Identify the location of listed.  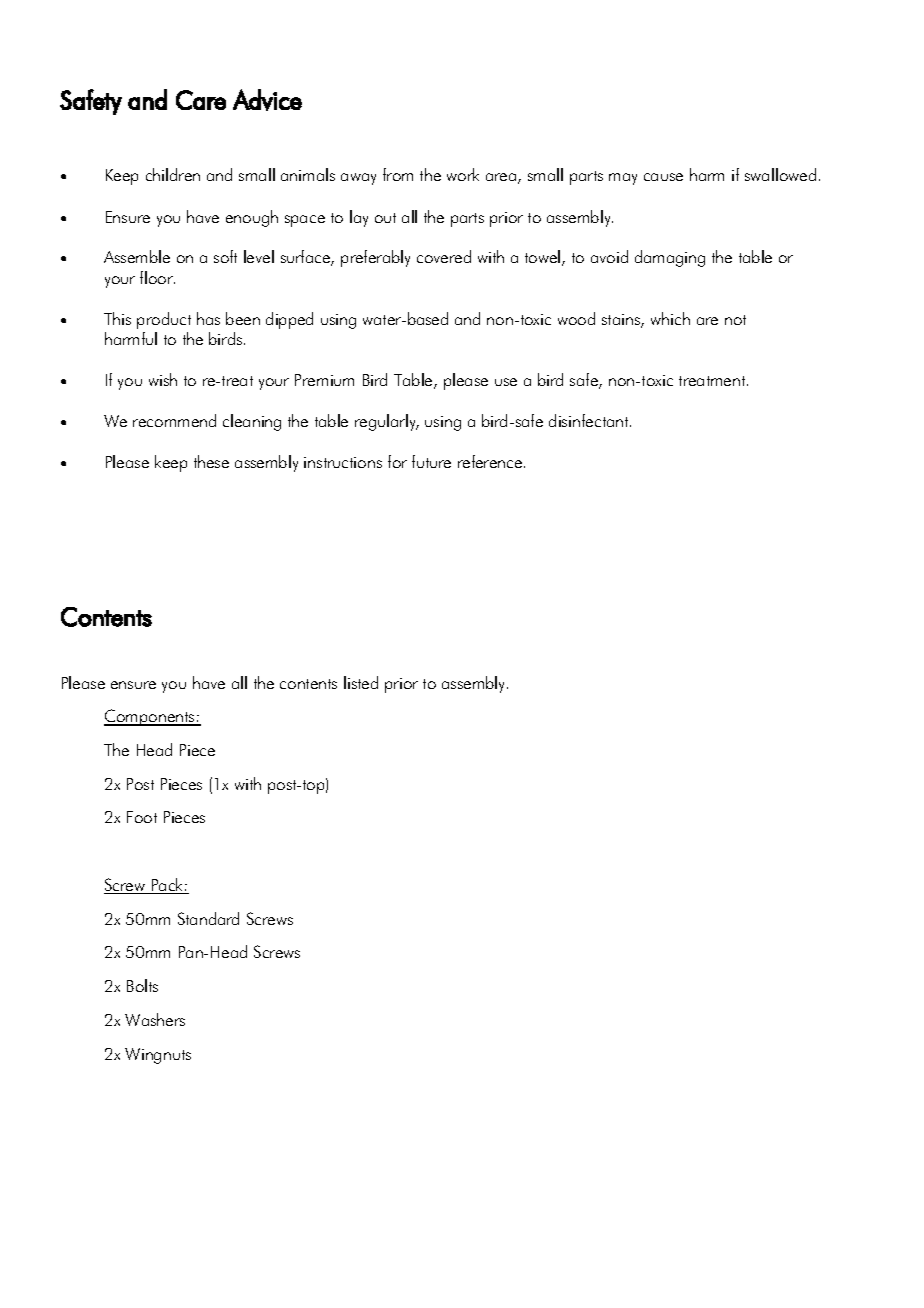
(361, 682).
